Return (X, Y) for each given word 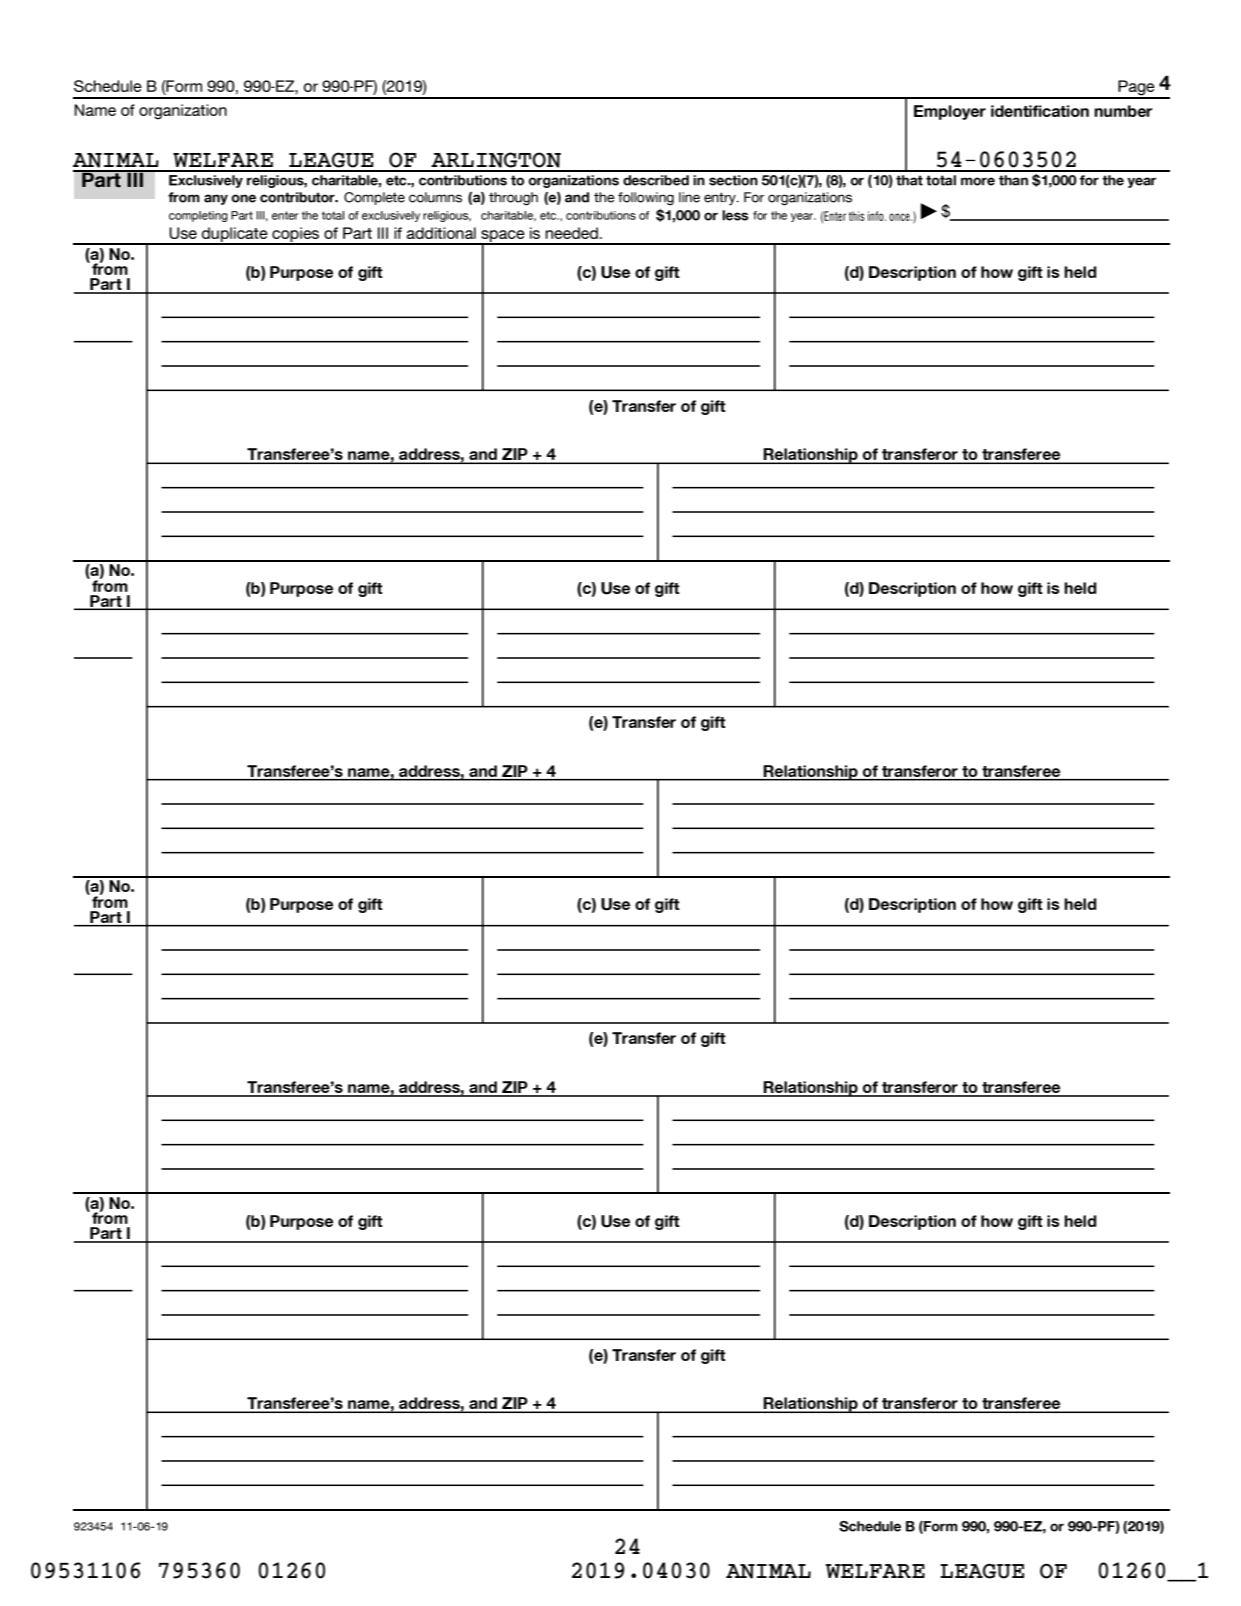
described (656, 180)
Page (1136, 89)
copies (296, 236)
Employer (950, 112)
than (1013, 180)
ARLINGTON (496, 160)
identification (1040, 111)
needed (571, 233)
